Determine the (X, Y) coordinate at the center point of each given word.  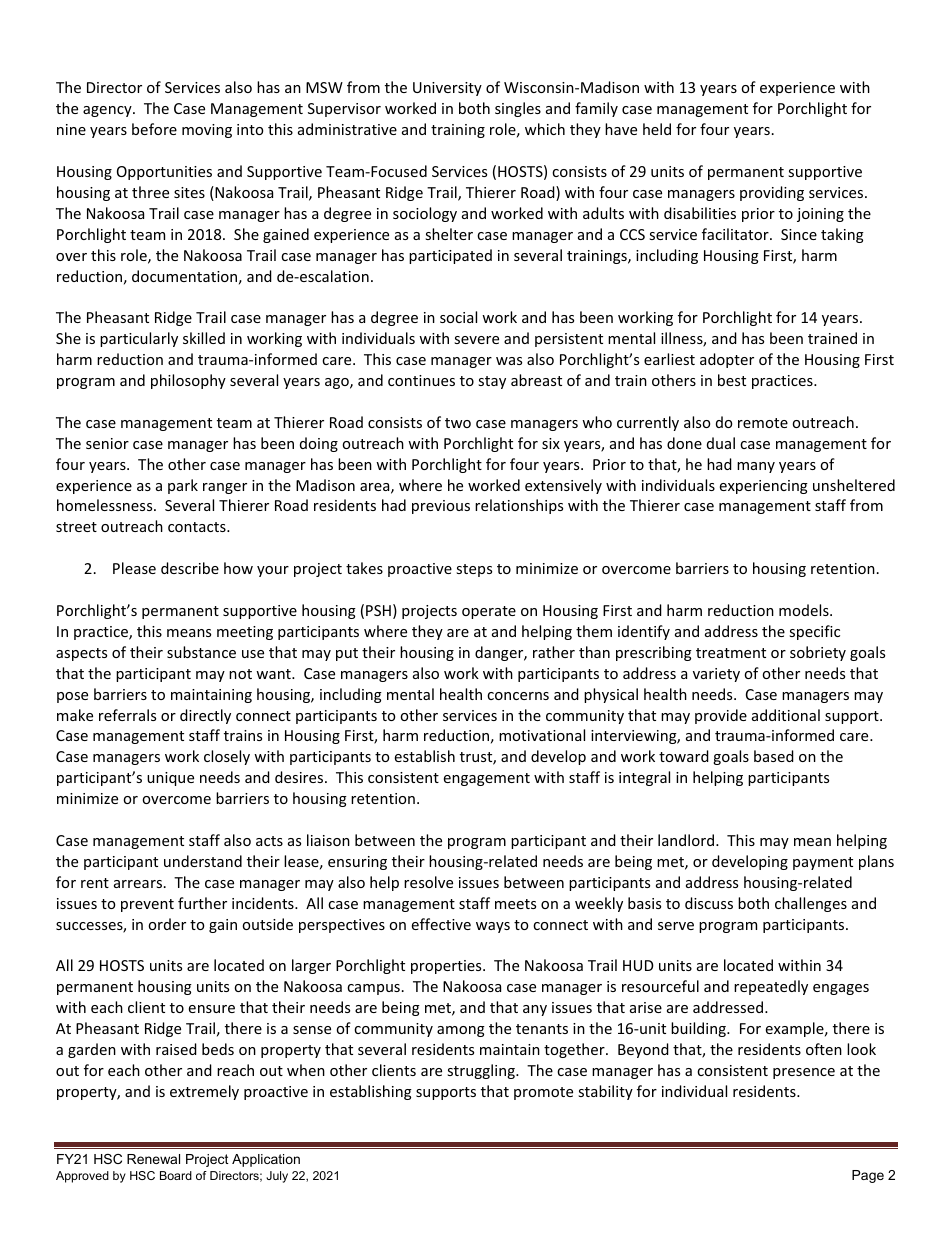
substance (201, 652)
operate (489, 612)
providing (772, 193)
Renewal (153, 1159)
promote (543, 1093)
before (154, 129)
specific (814, 632)
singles (518, 109)
